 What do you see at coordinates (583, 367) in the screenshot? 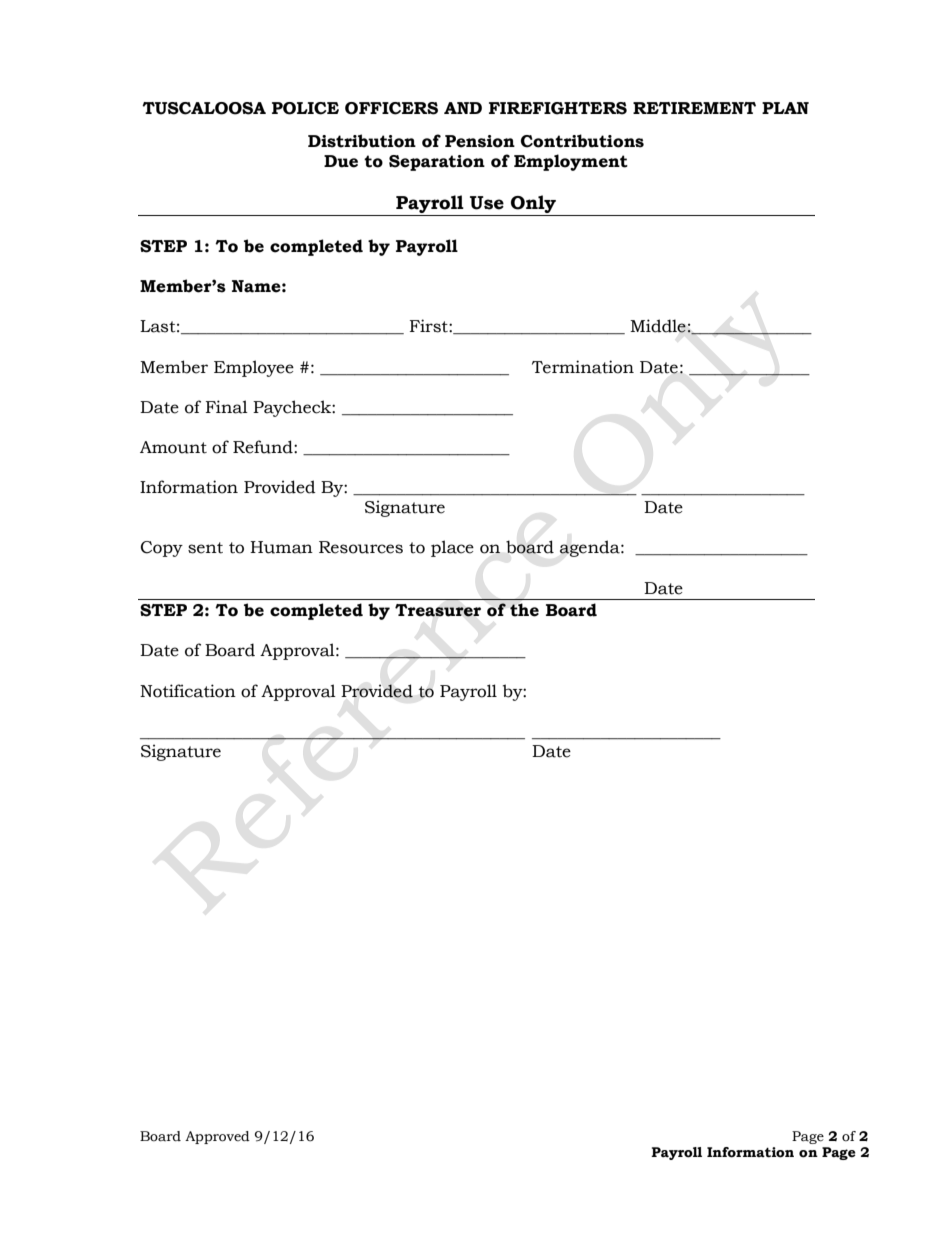
I see `Termination` at bounding box center [583, 367].
